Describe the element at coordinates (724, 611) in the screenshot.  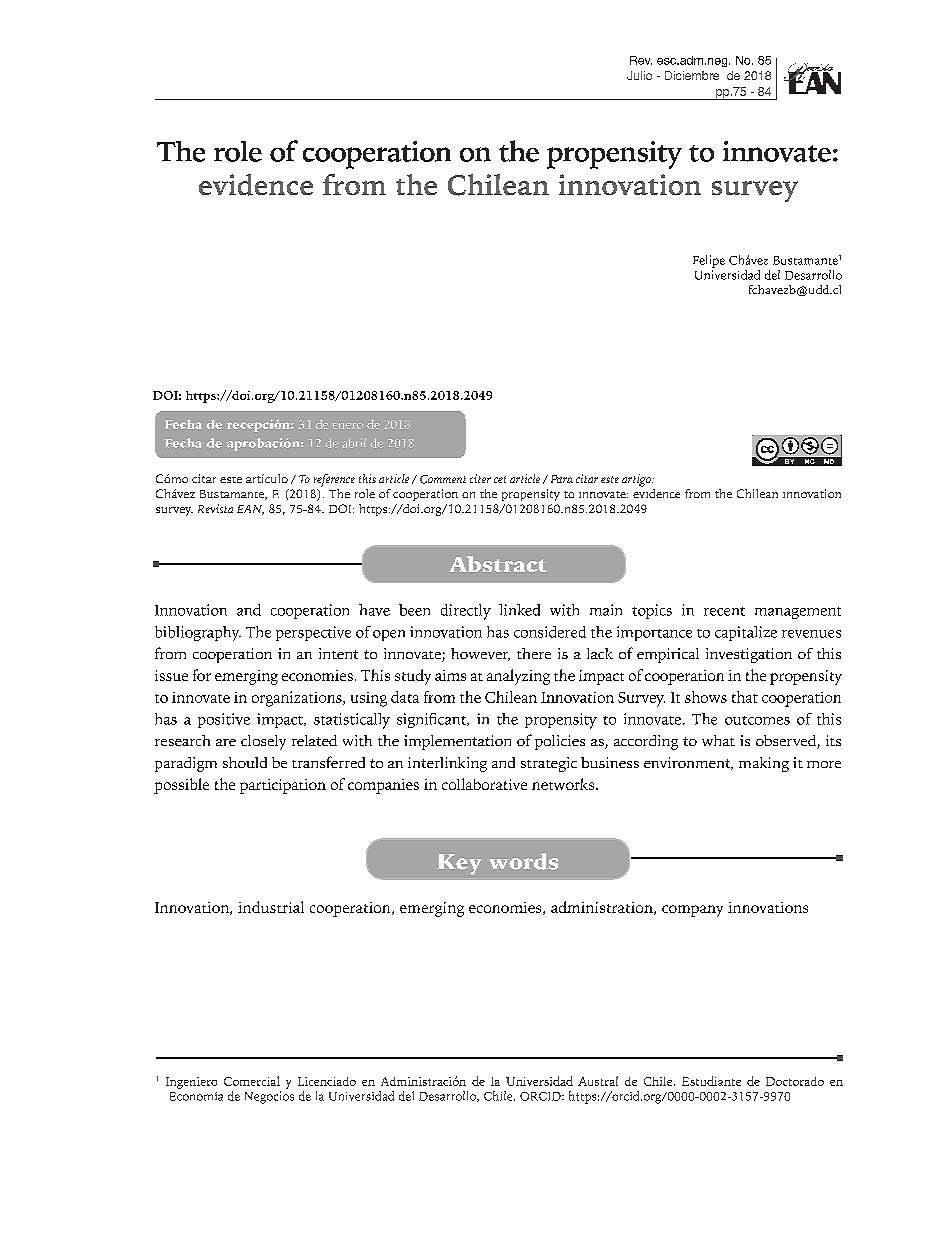
I see `recent` at that location.
